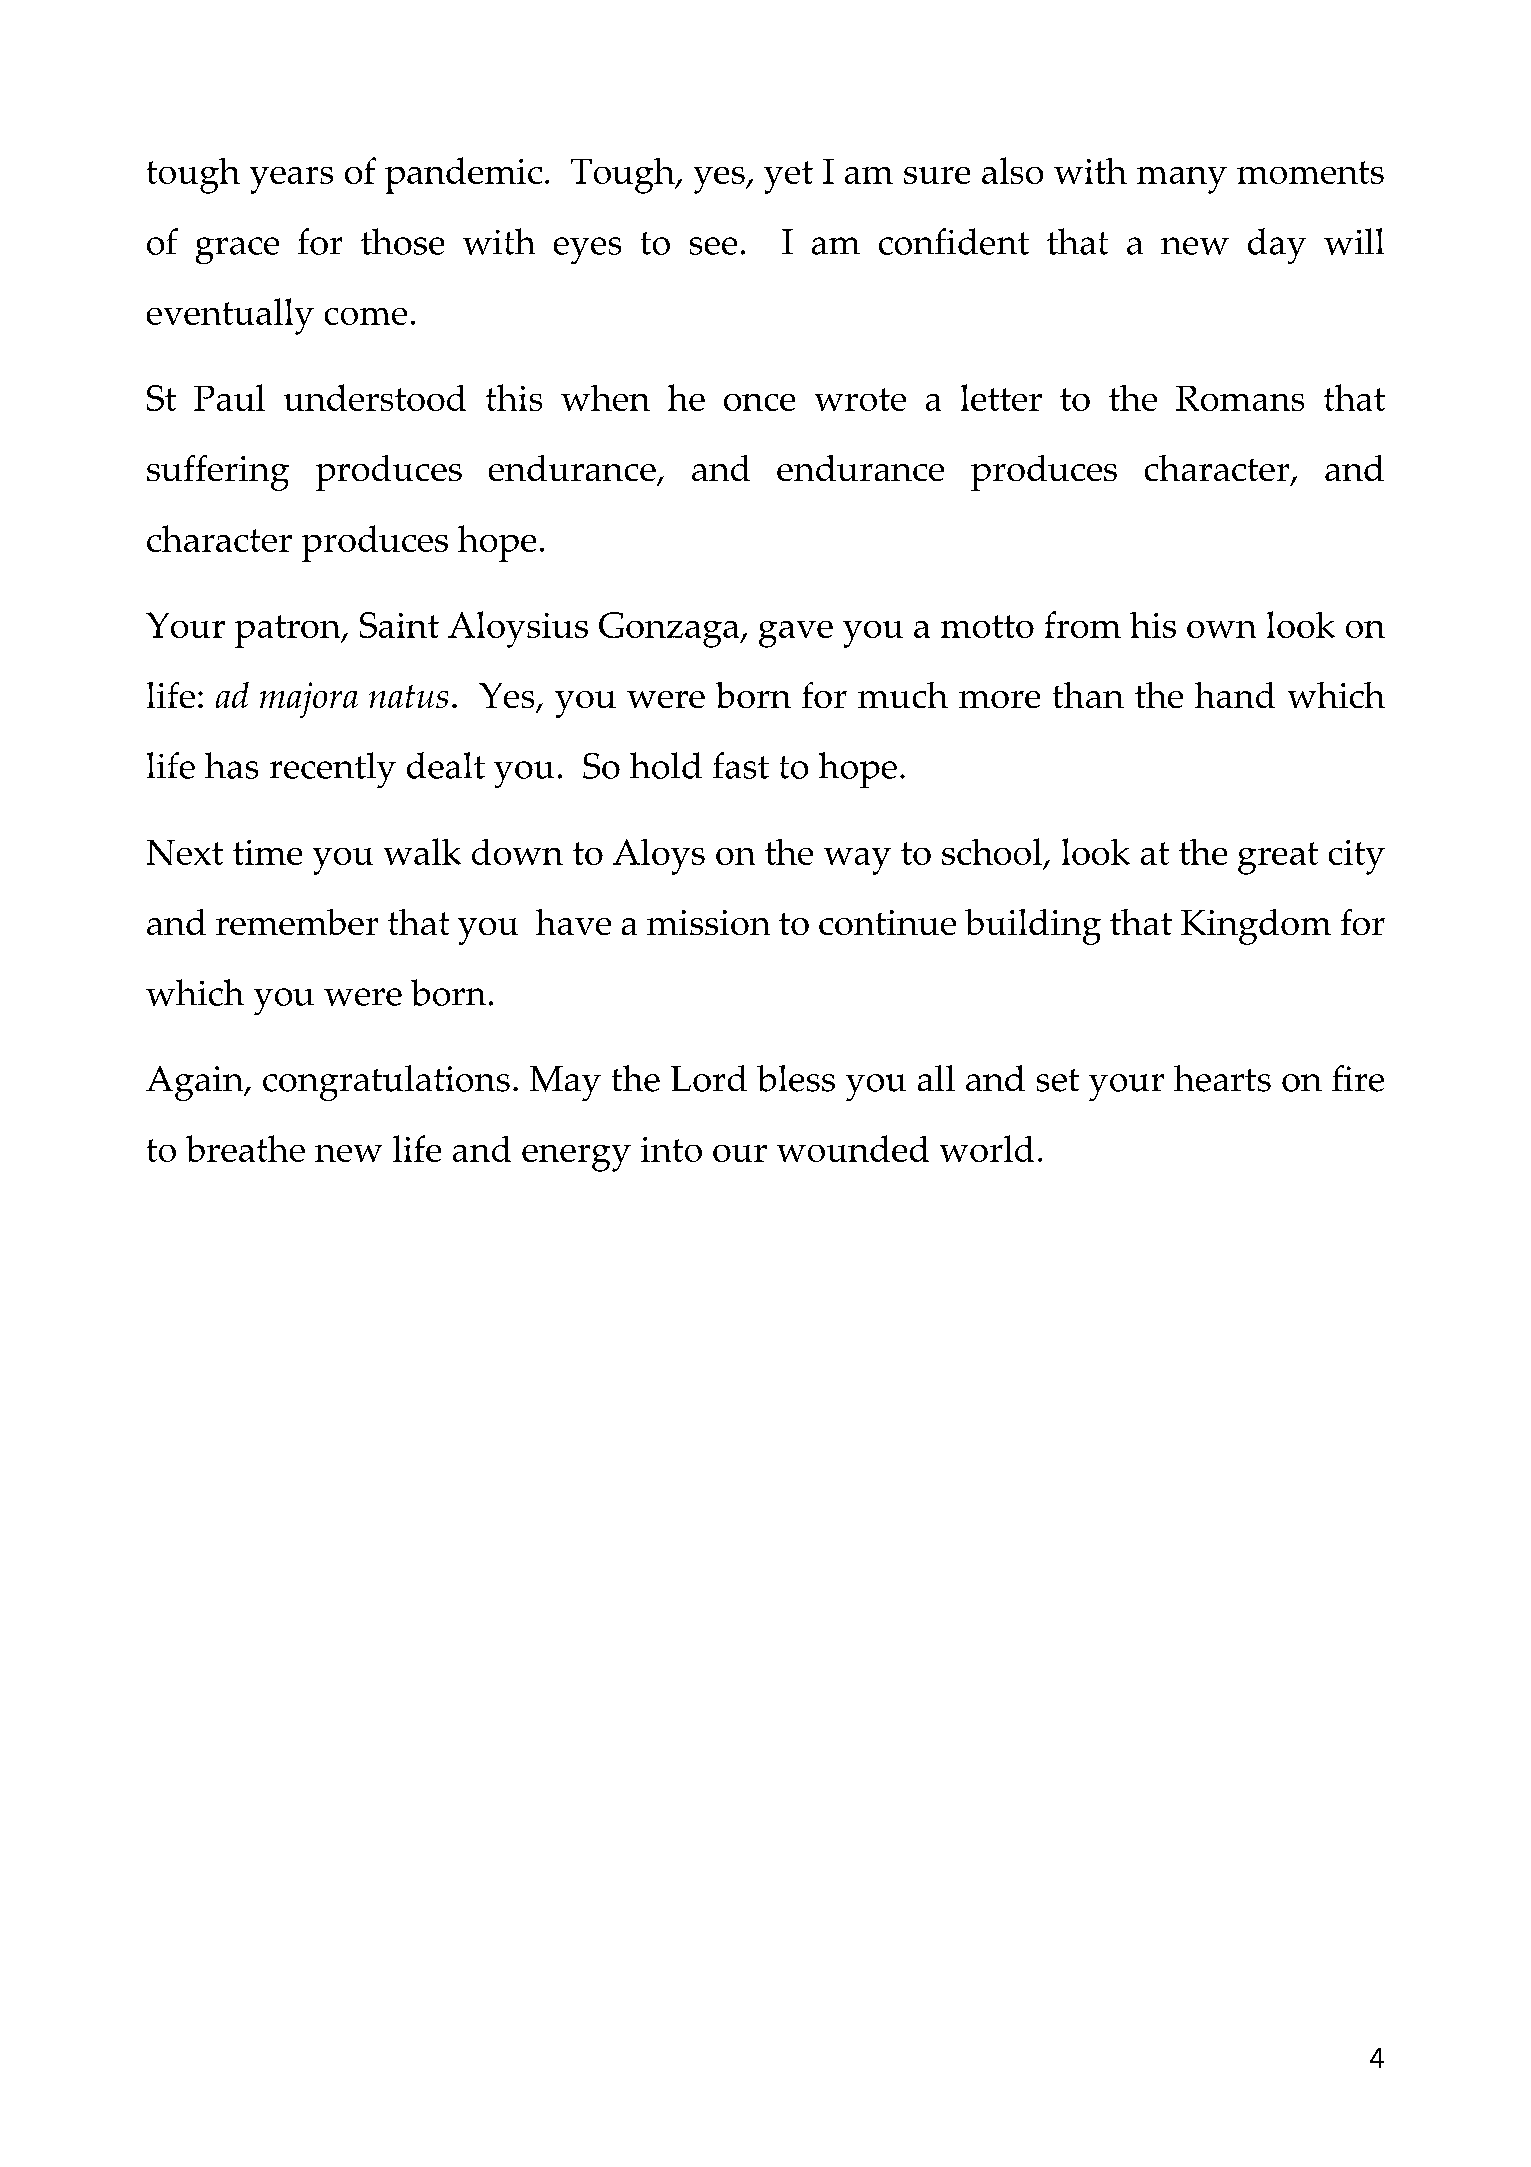 The width and height of the image is (1531, 2167). What do you see at coordinates (309, 700) in the image?
I see `majora` at bounding box center [309, 700].
